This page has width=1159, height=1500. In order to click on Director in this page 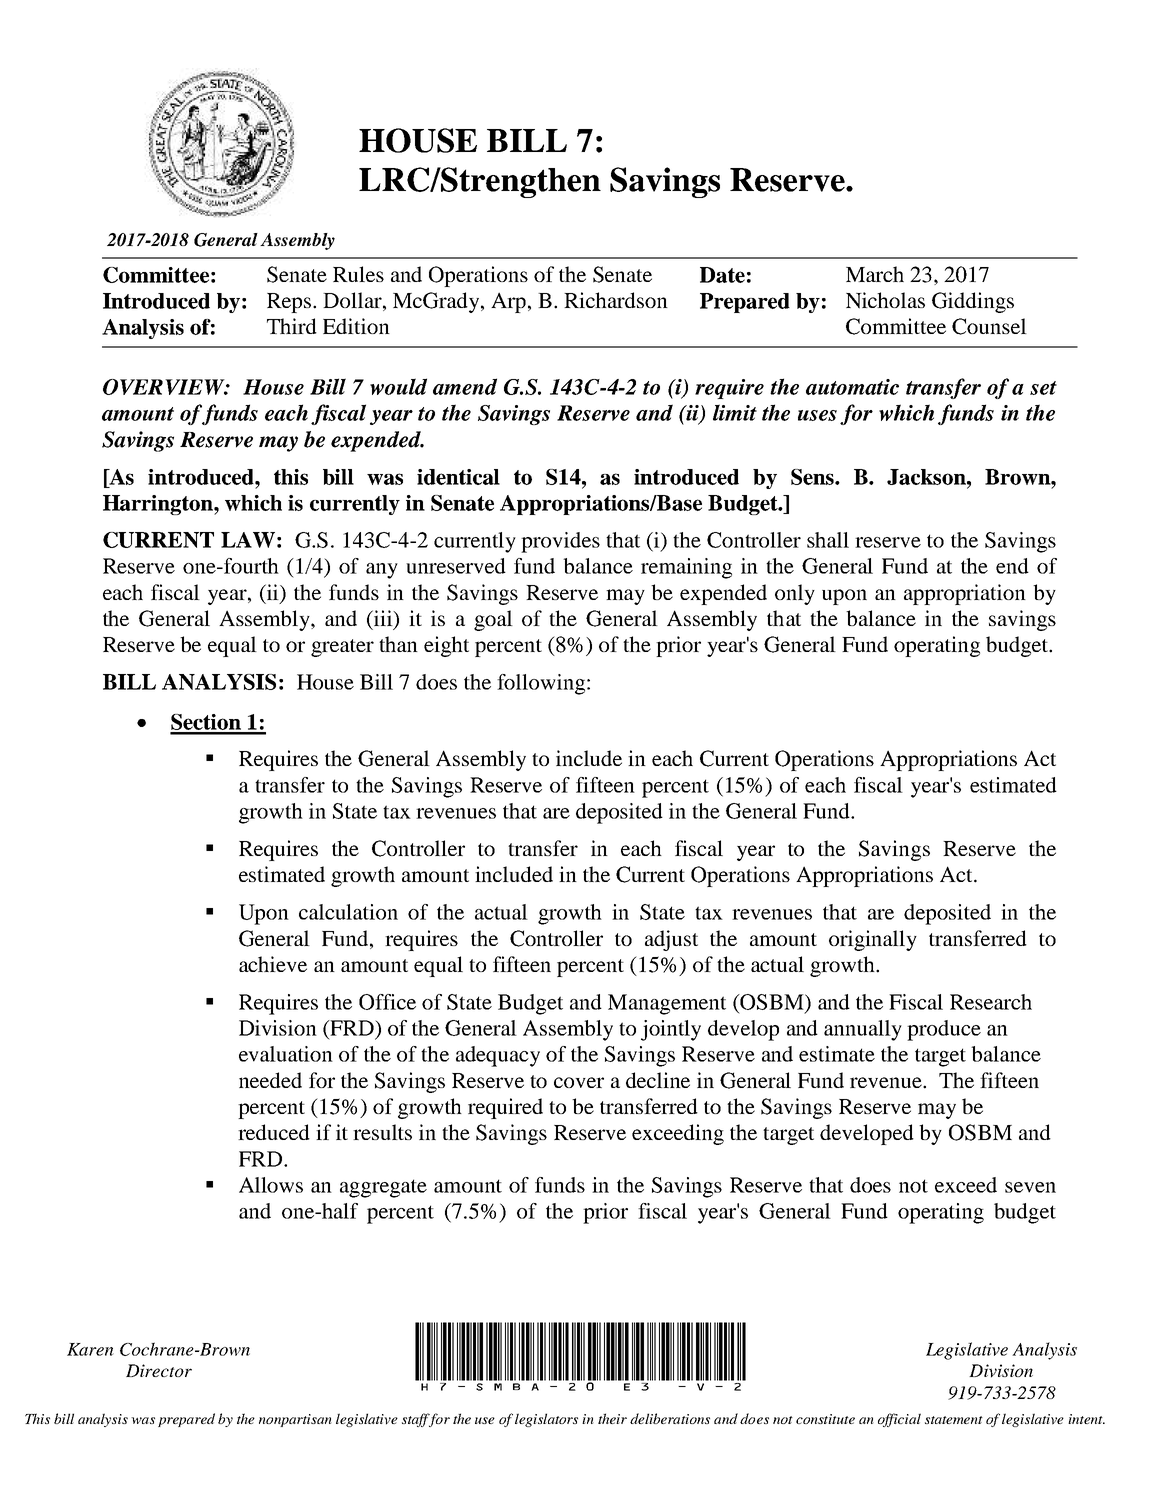, I will do `click(159, 1370)`.
